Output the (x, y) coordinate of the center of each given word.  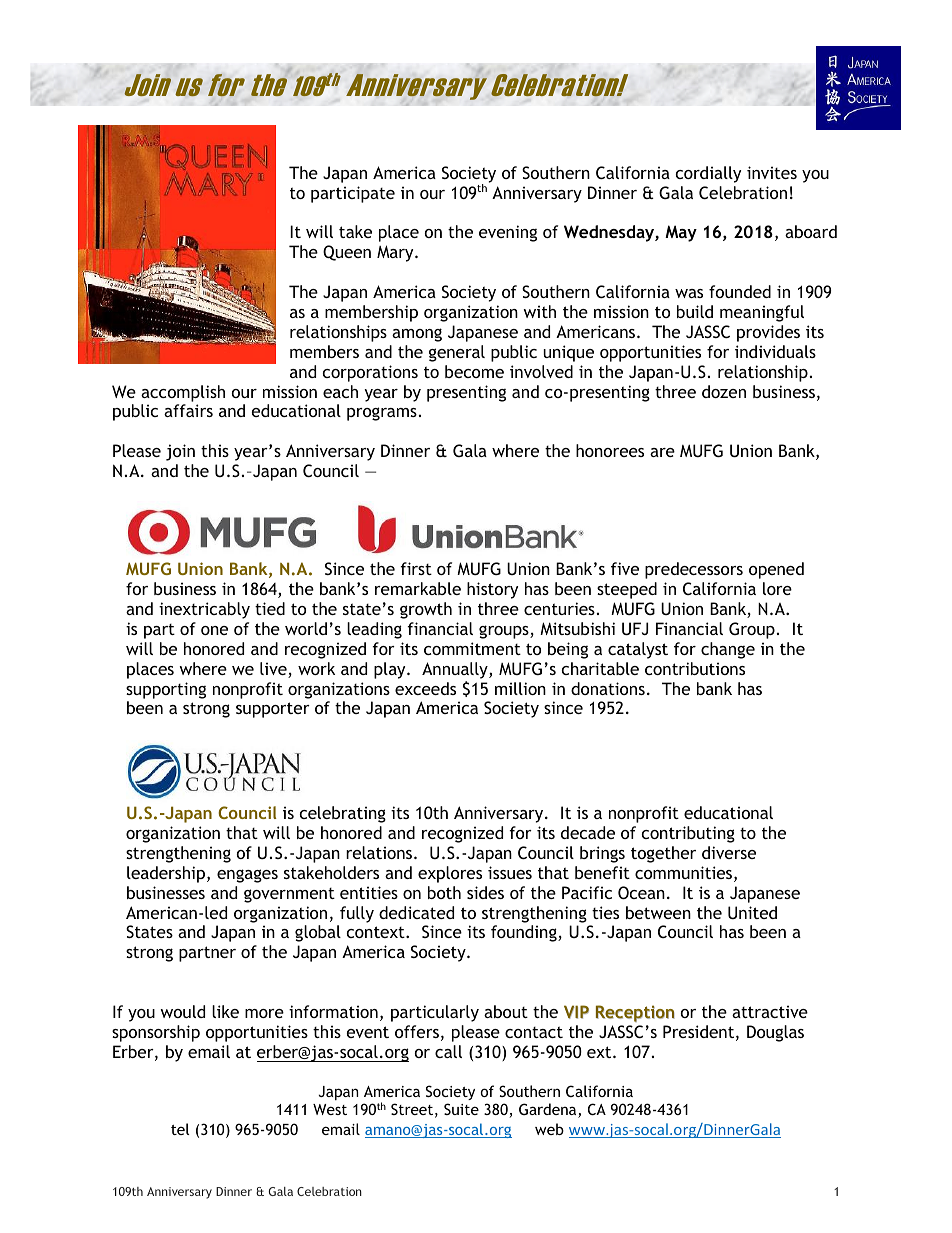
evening (508, 233)
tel (180, 1129)
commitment (472, 648)
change (728, 650)
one (214, 630)
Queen (347, 253)
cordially (708, 174)
